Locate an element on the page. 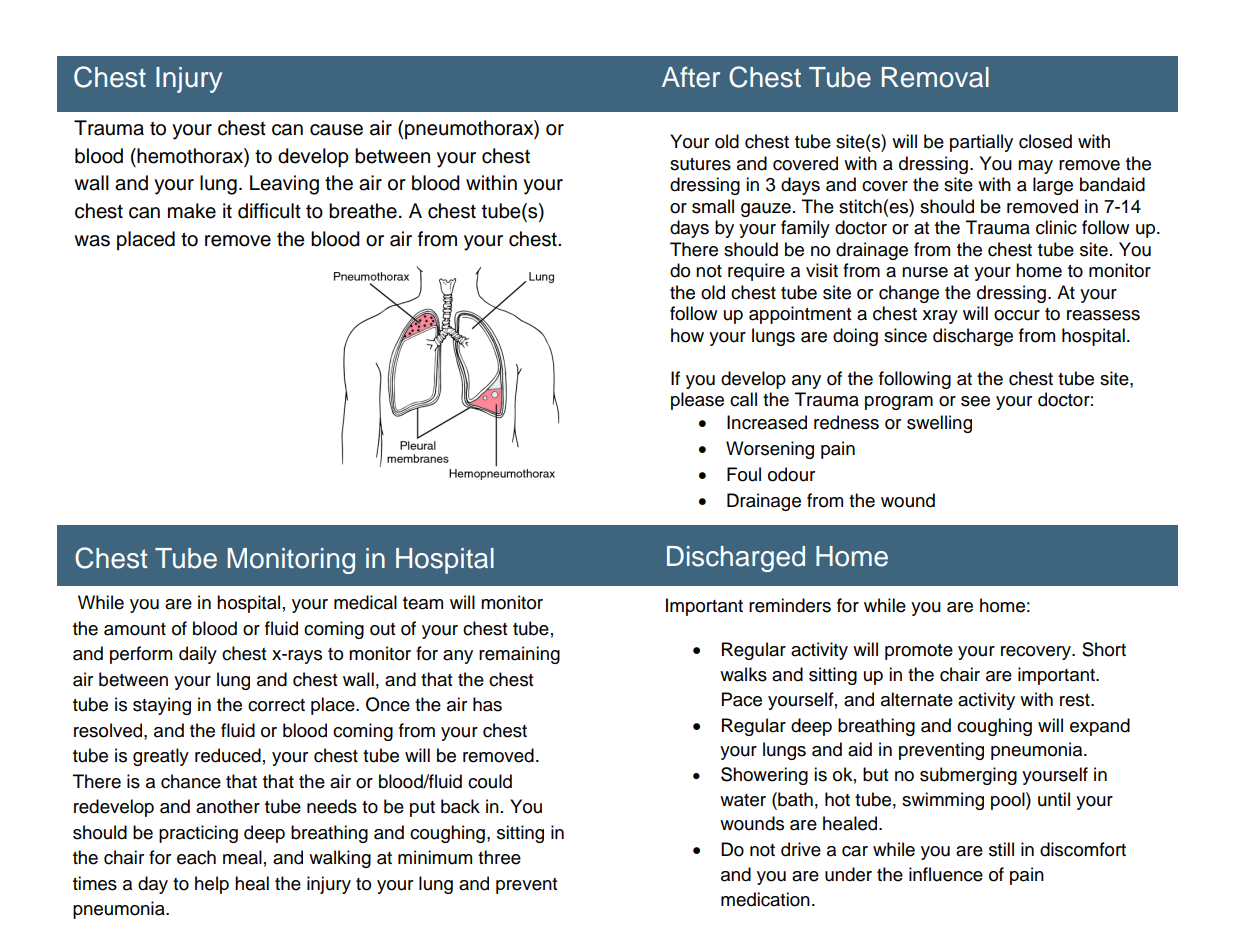 The image size is (1233, 952). remaining is located at coordinates (519, 655).
